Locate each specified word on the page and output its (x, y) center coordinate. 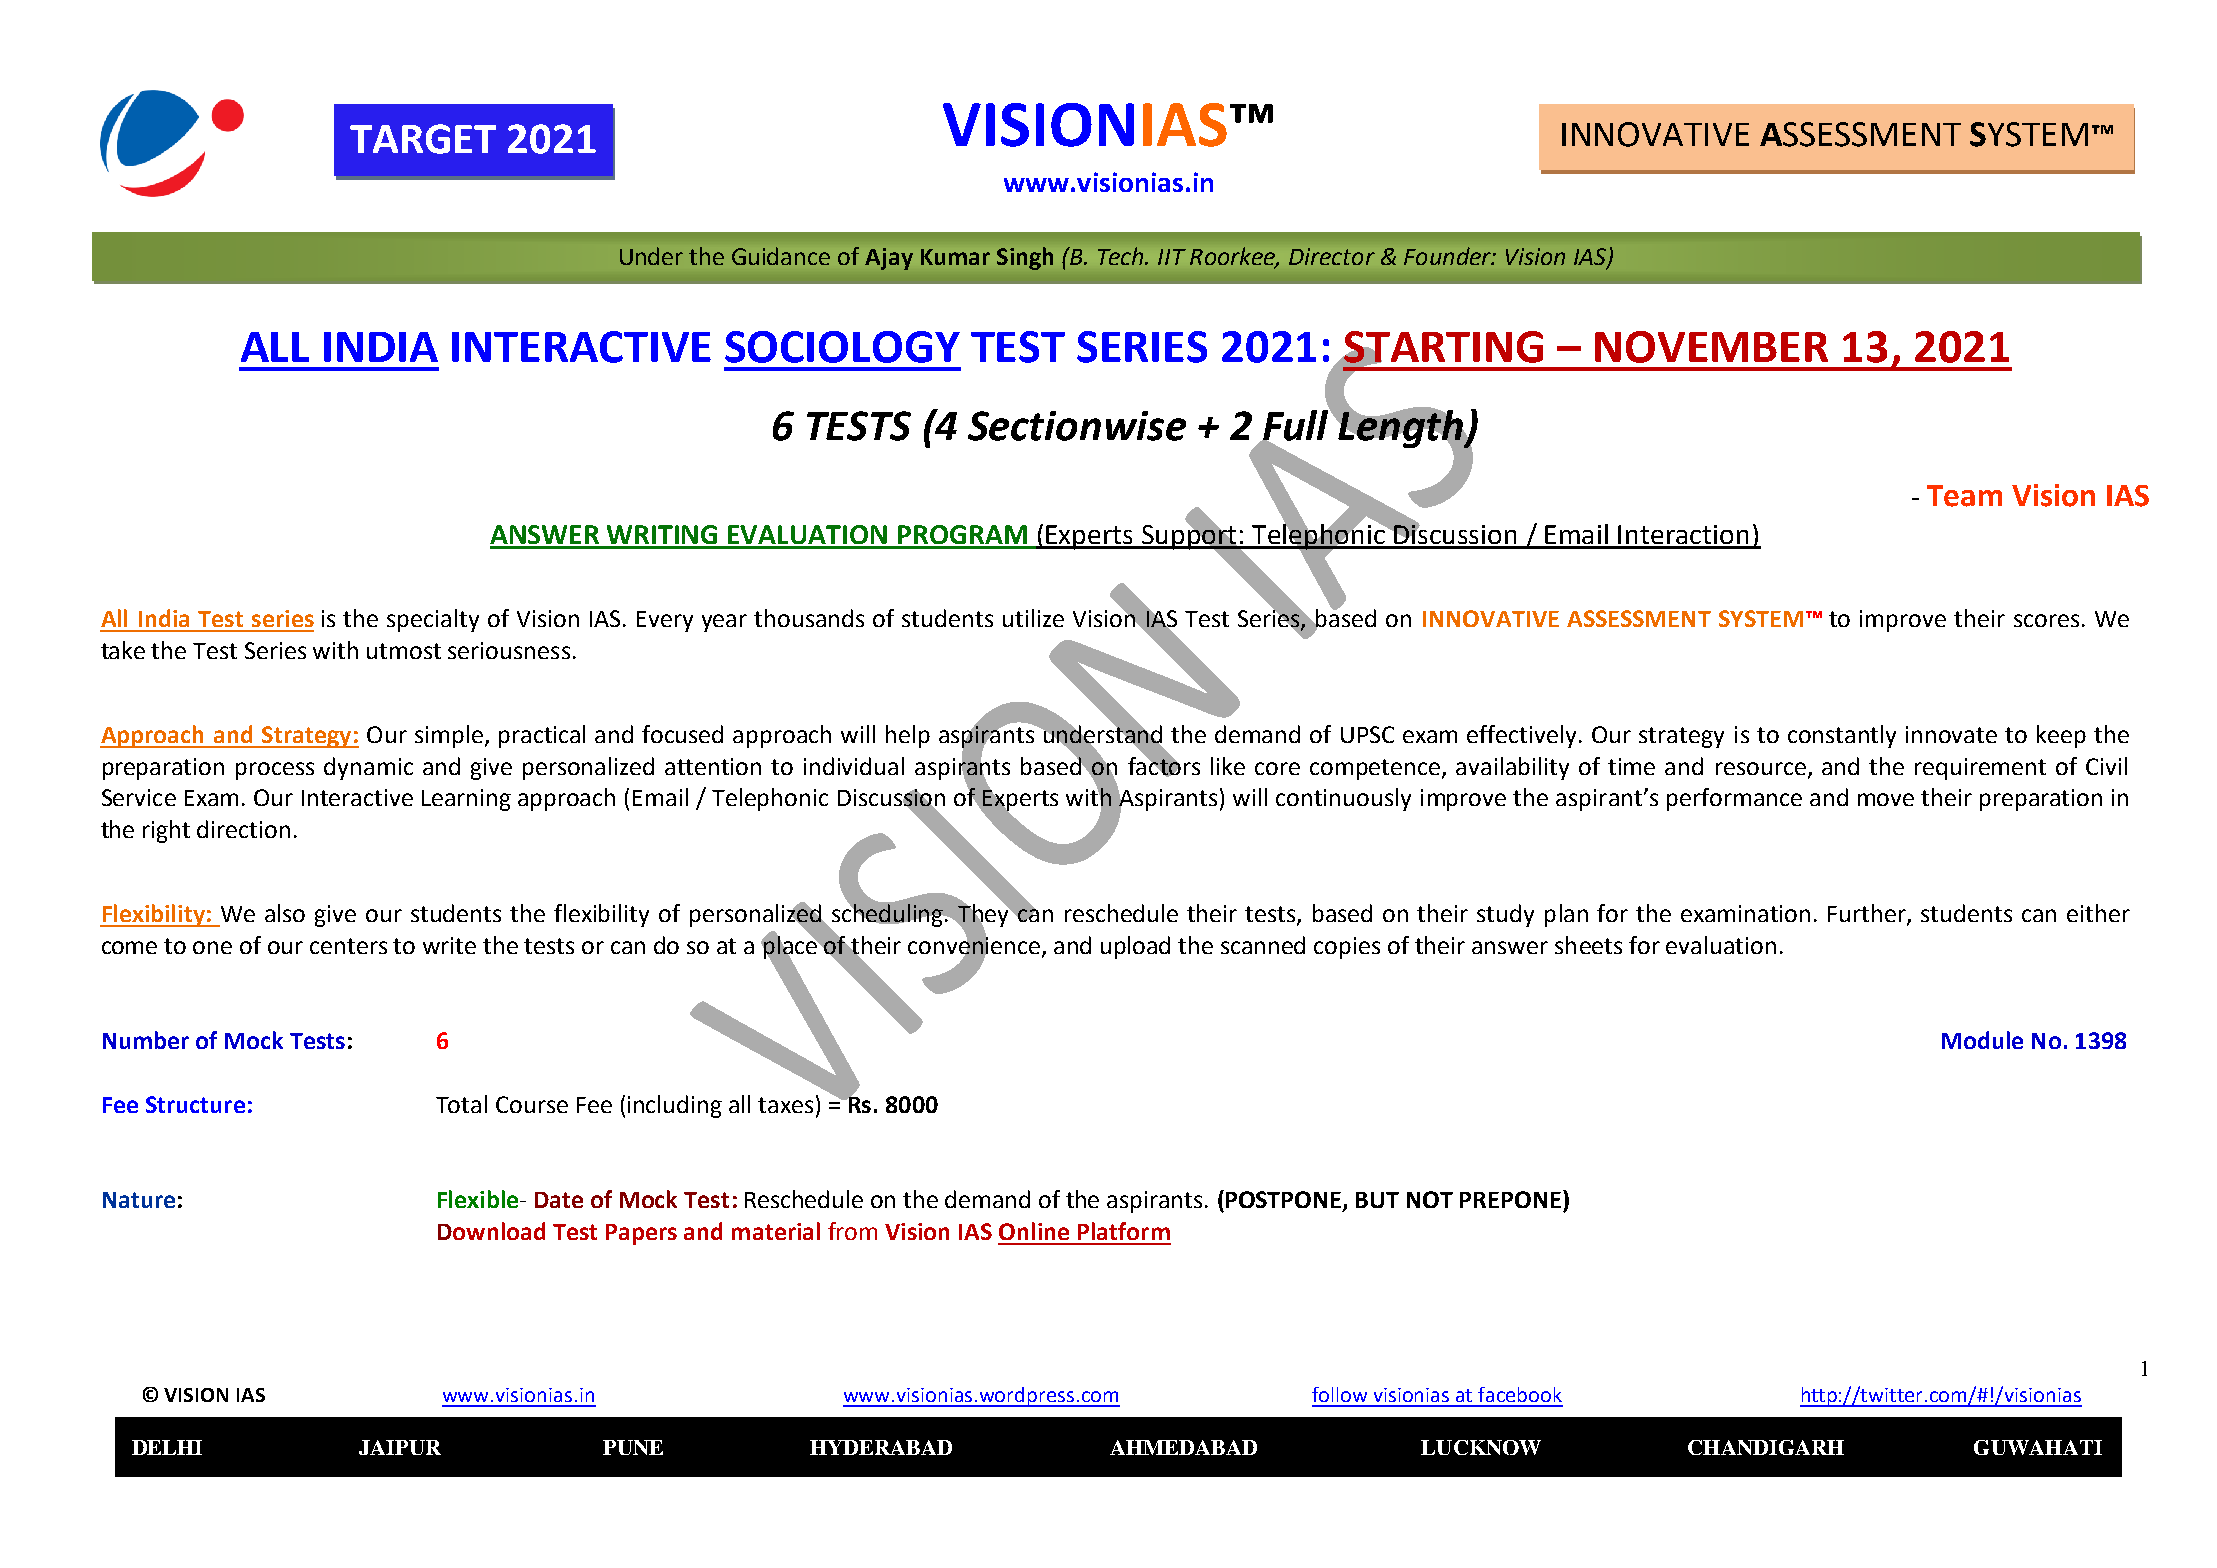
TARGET (423, 139)
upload (1135, 947)
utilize (1033, 618)
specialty (433, 620)
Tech (1122, 256)
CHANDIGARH (1766, 1447)
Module (1982, 1040)
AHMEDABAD (1183, 1447)
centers (348, 946)
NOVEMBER (1711, 347)
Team (1964, 496)
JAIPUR (400, 1447)
